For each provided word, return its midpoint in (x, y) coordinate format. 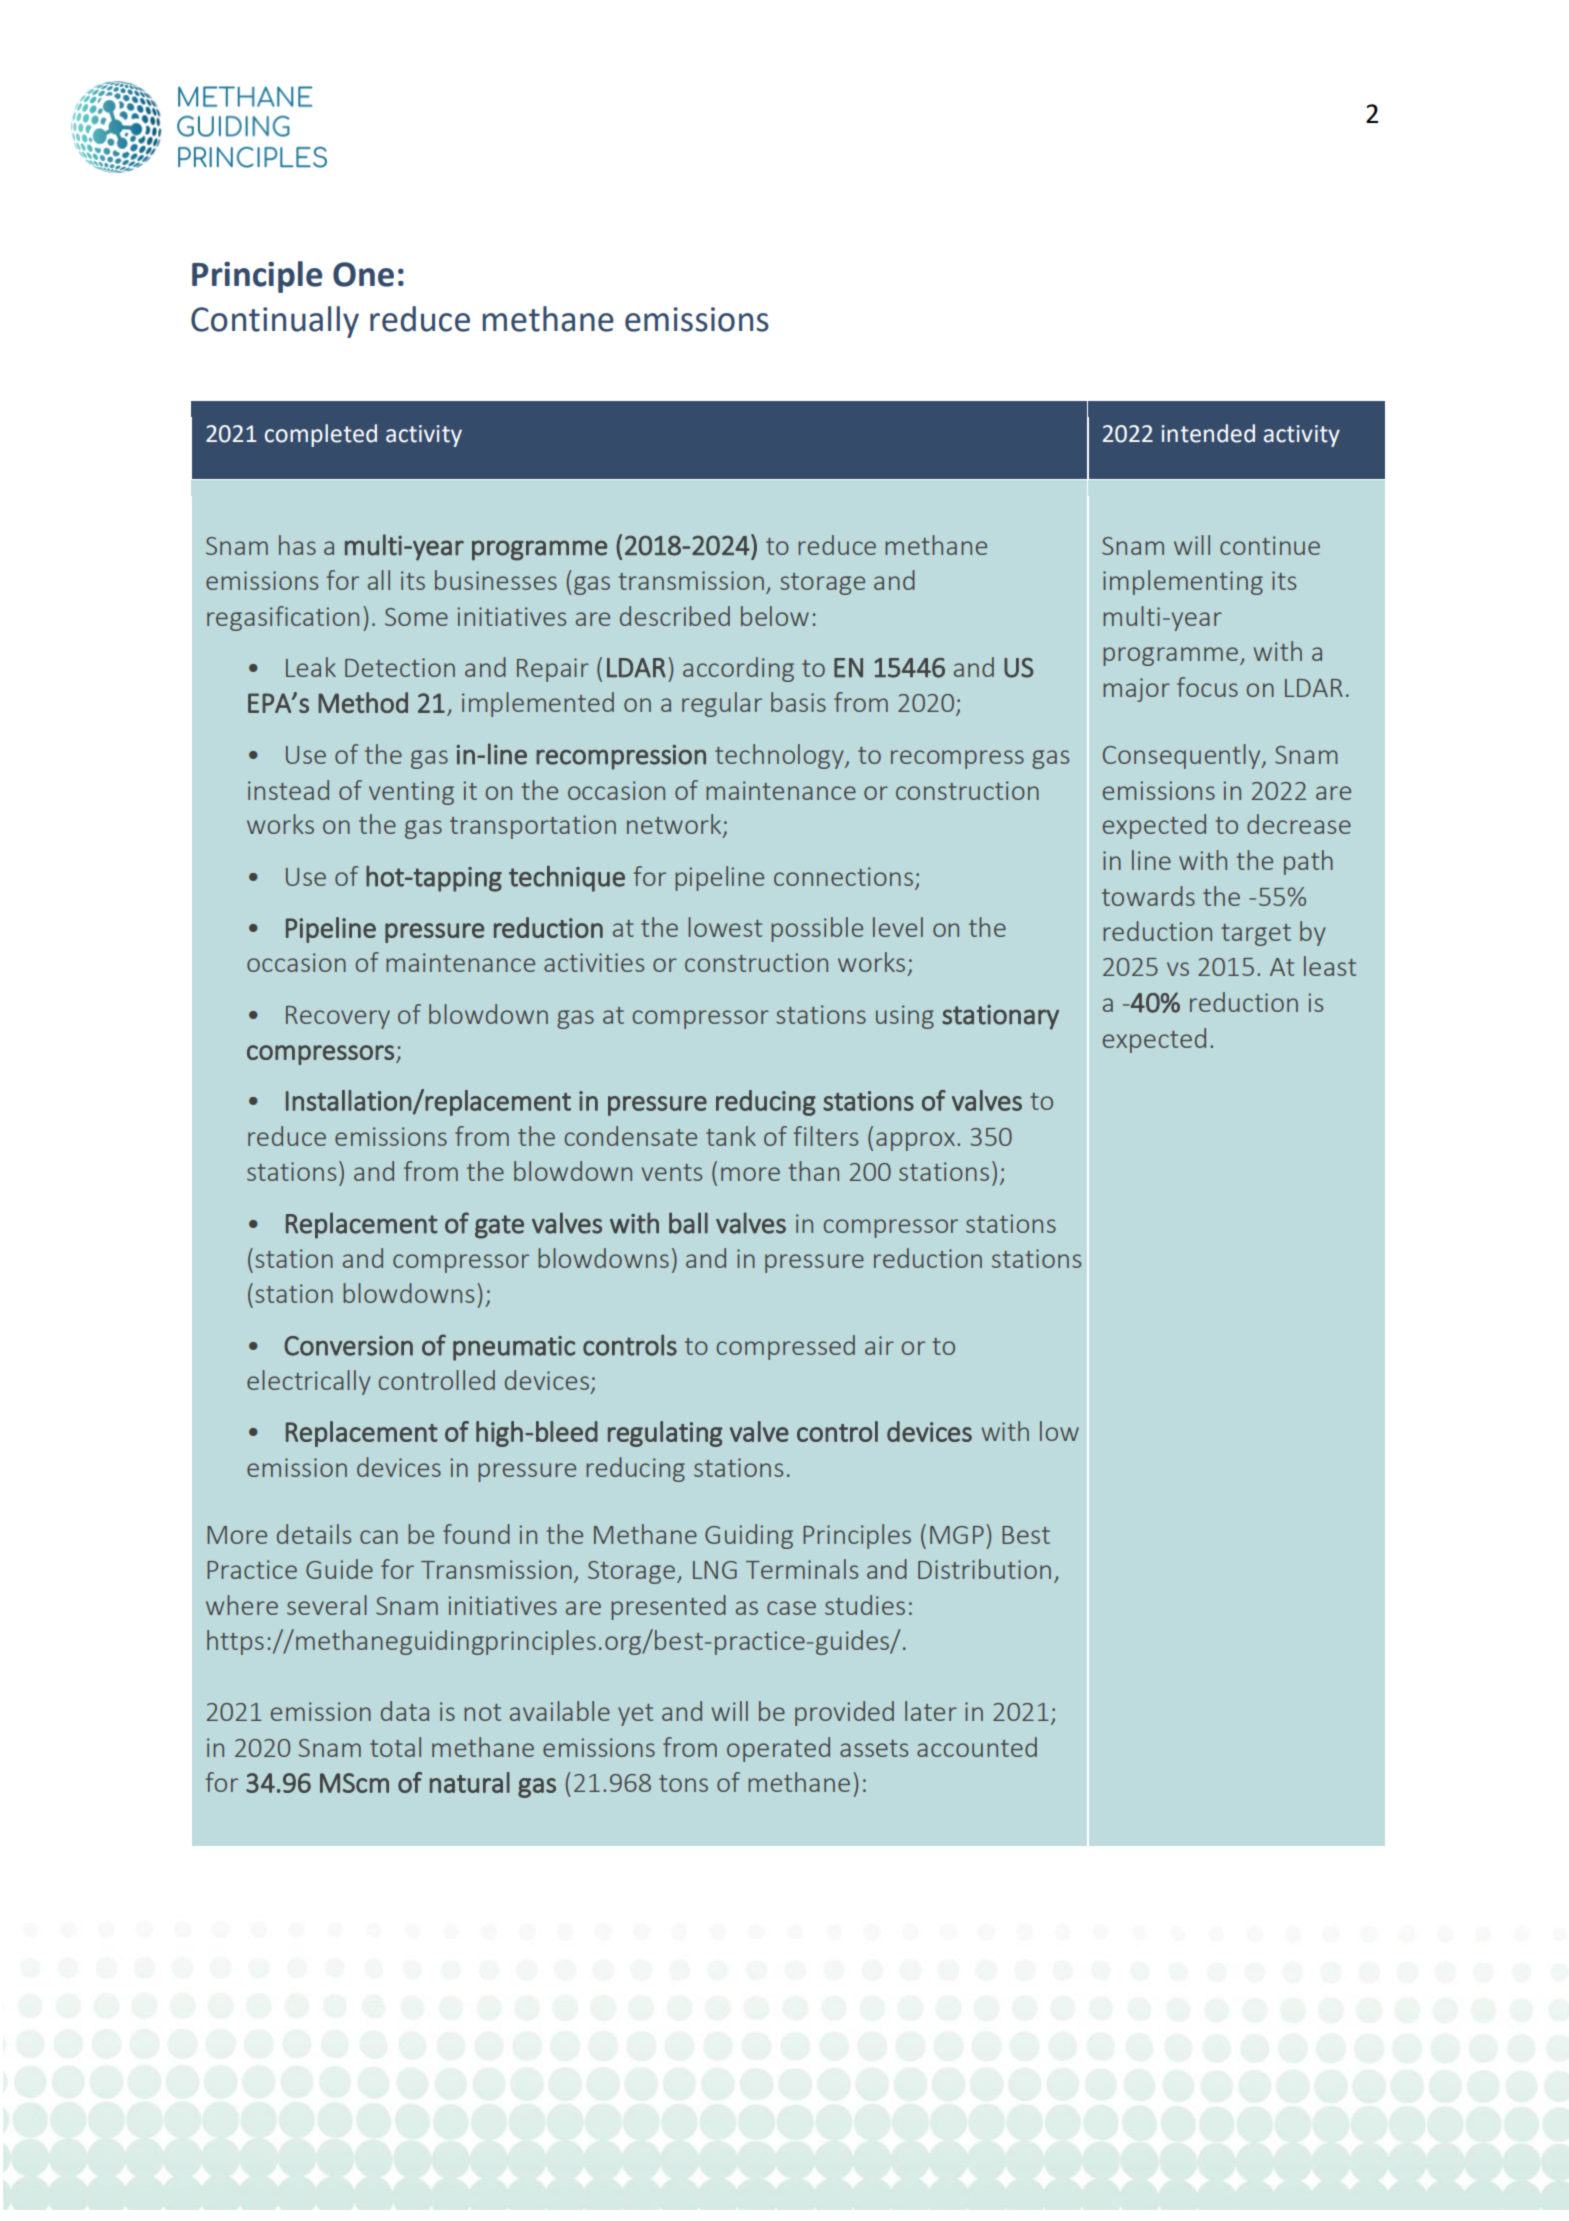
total (395, 1747)
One (363, 274)
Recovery (338, 1017)
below (775, 616)
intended (1208, 433)
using (905, 1017)
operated (778, 1749)
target (1256, 935)
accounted (977, 1747)
